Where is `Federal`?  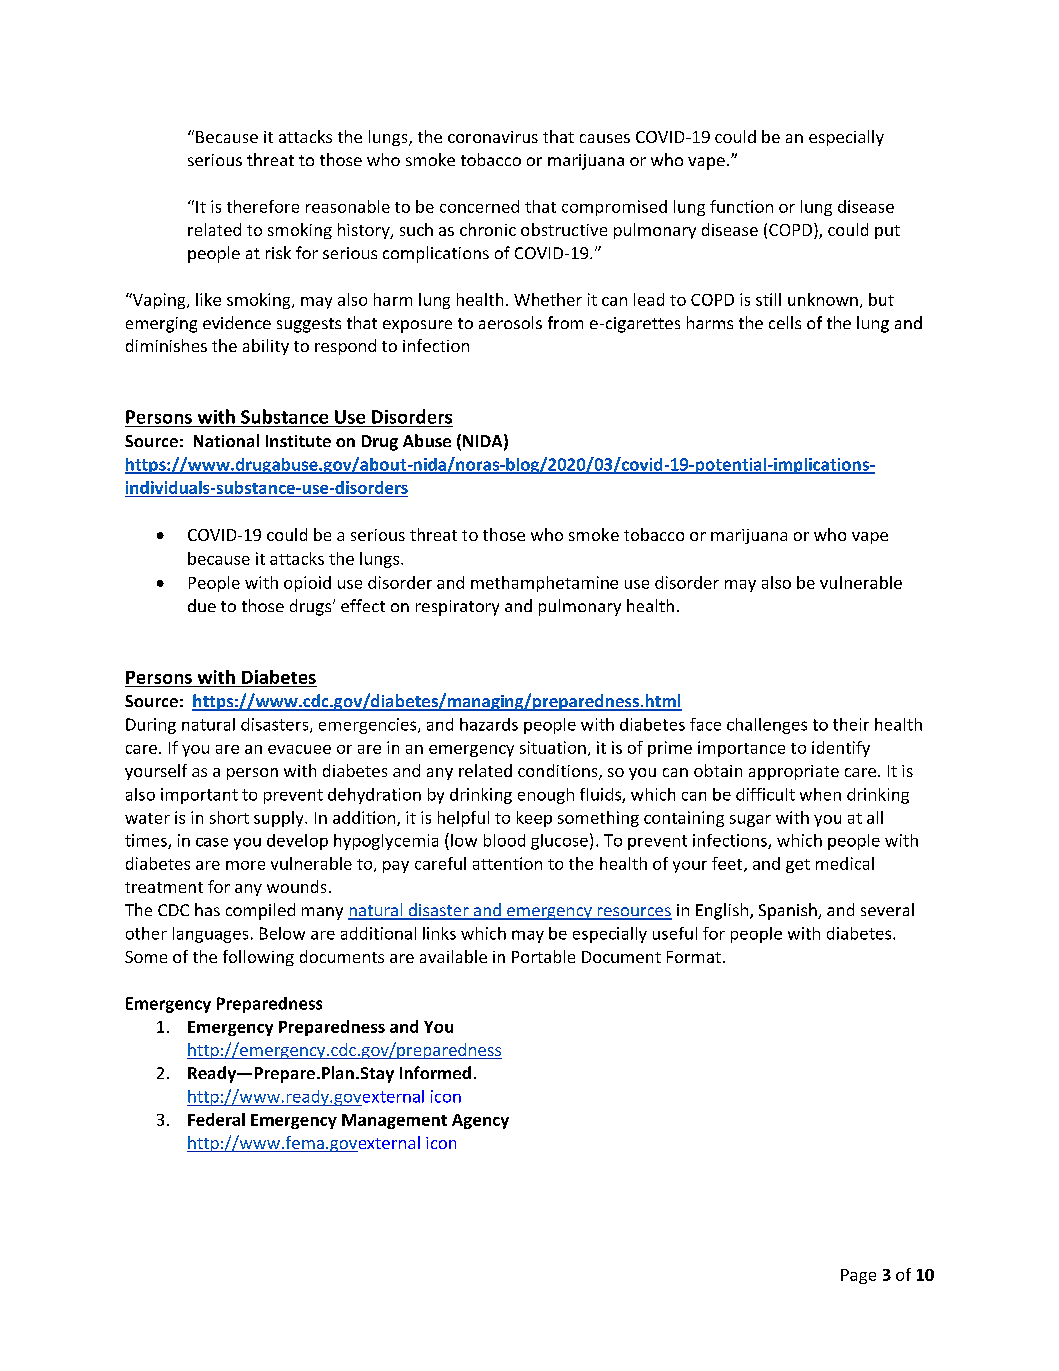 Federal is located at coordinates (216, 1119).
